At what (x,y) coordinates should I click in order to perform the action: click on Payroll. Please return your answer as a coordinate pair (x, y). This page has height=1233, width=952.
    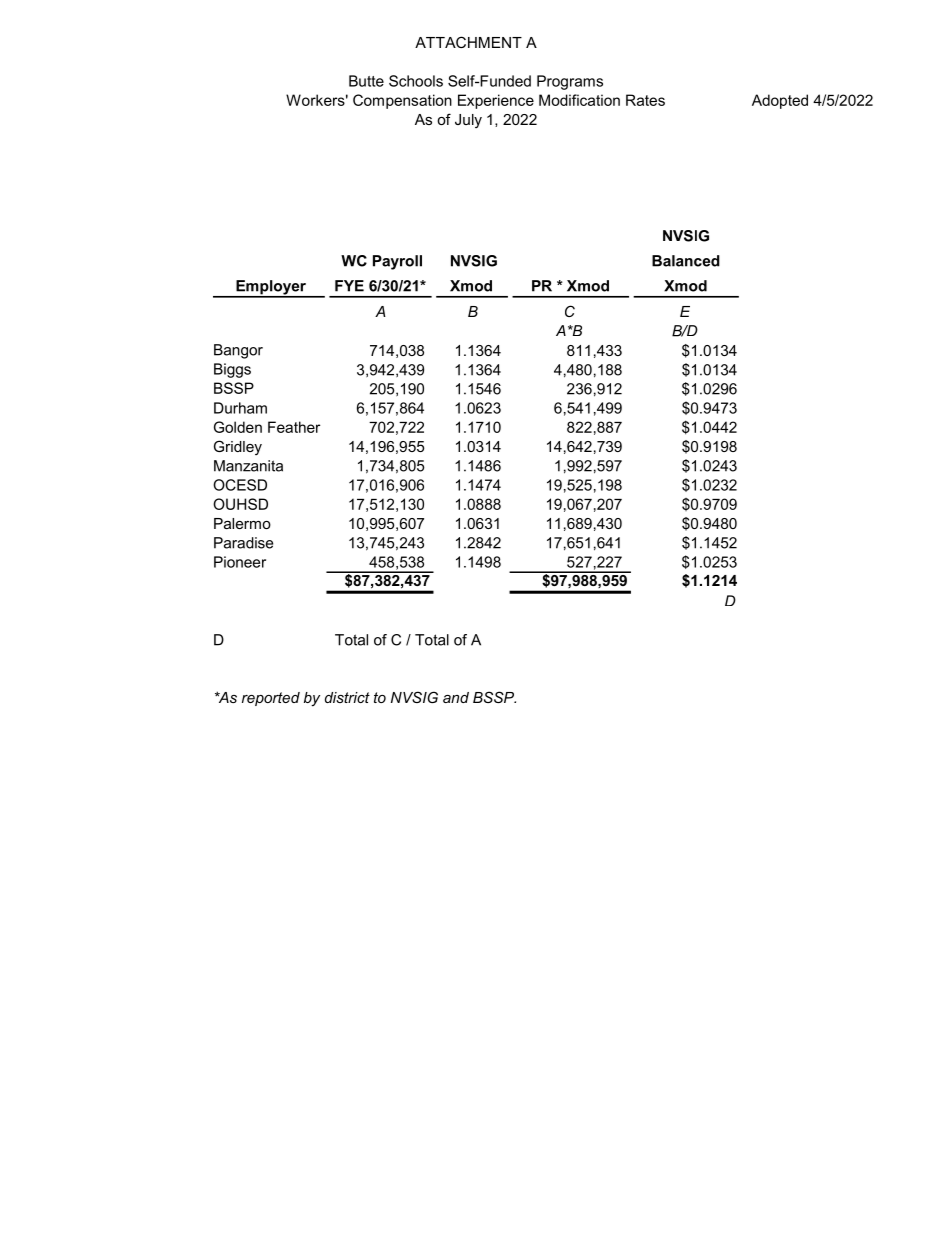
    Looking at the image, I should click on (397, 262).
